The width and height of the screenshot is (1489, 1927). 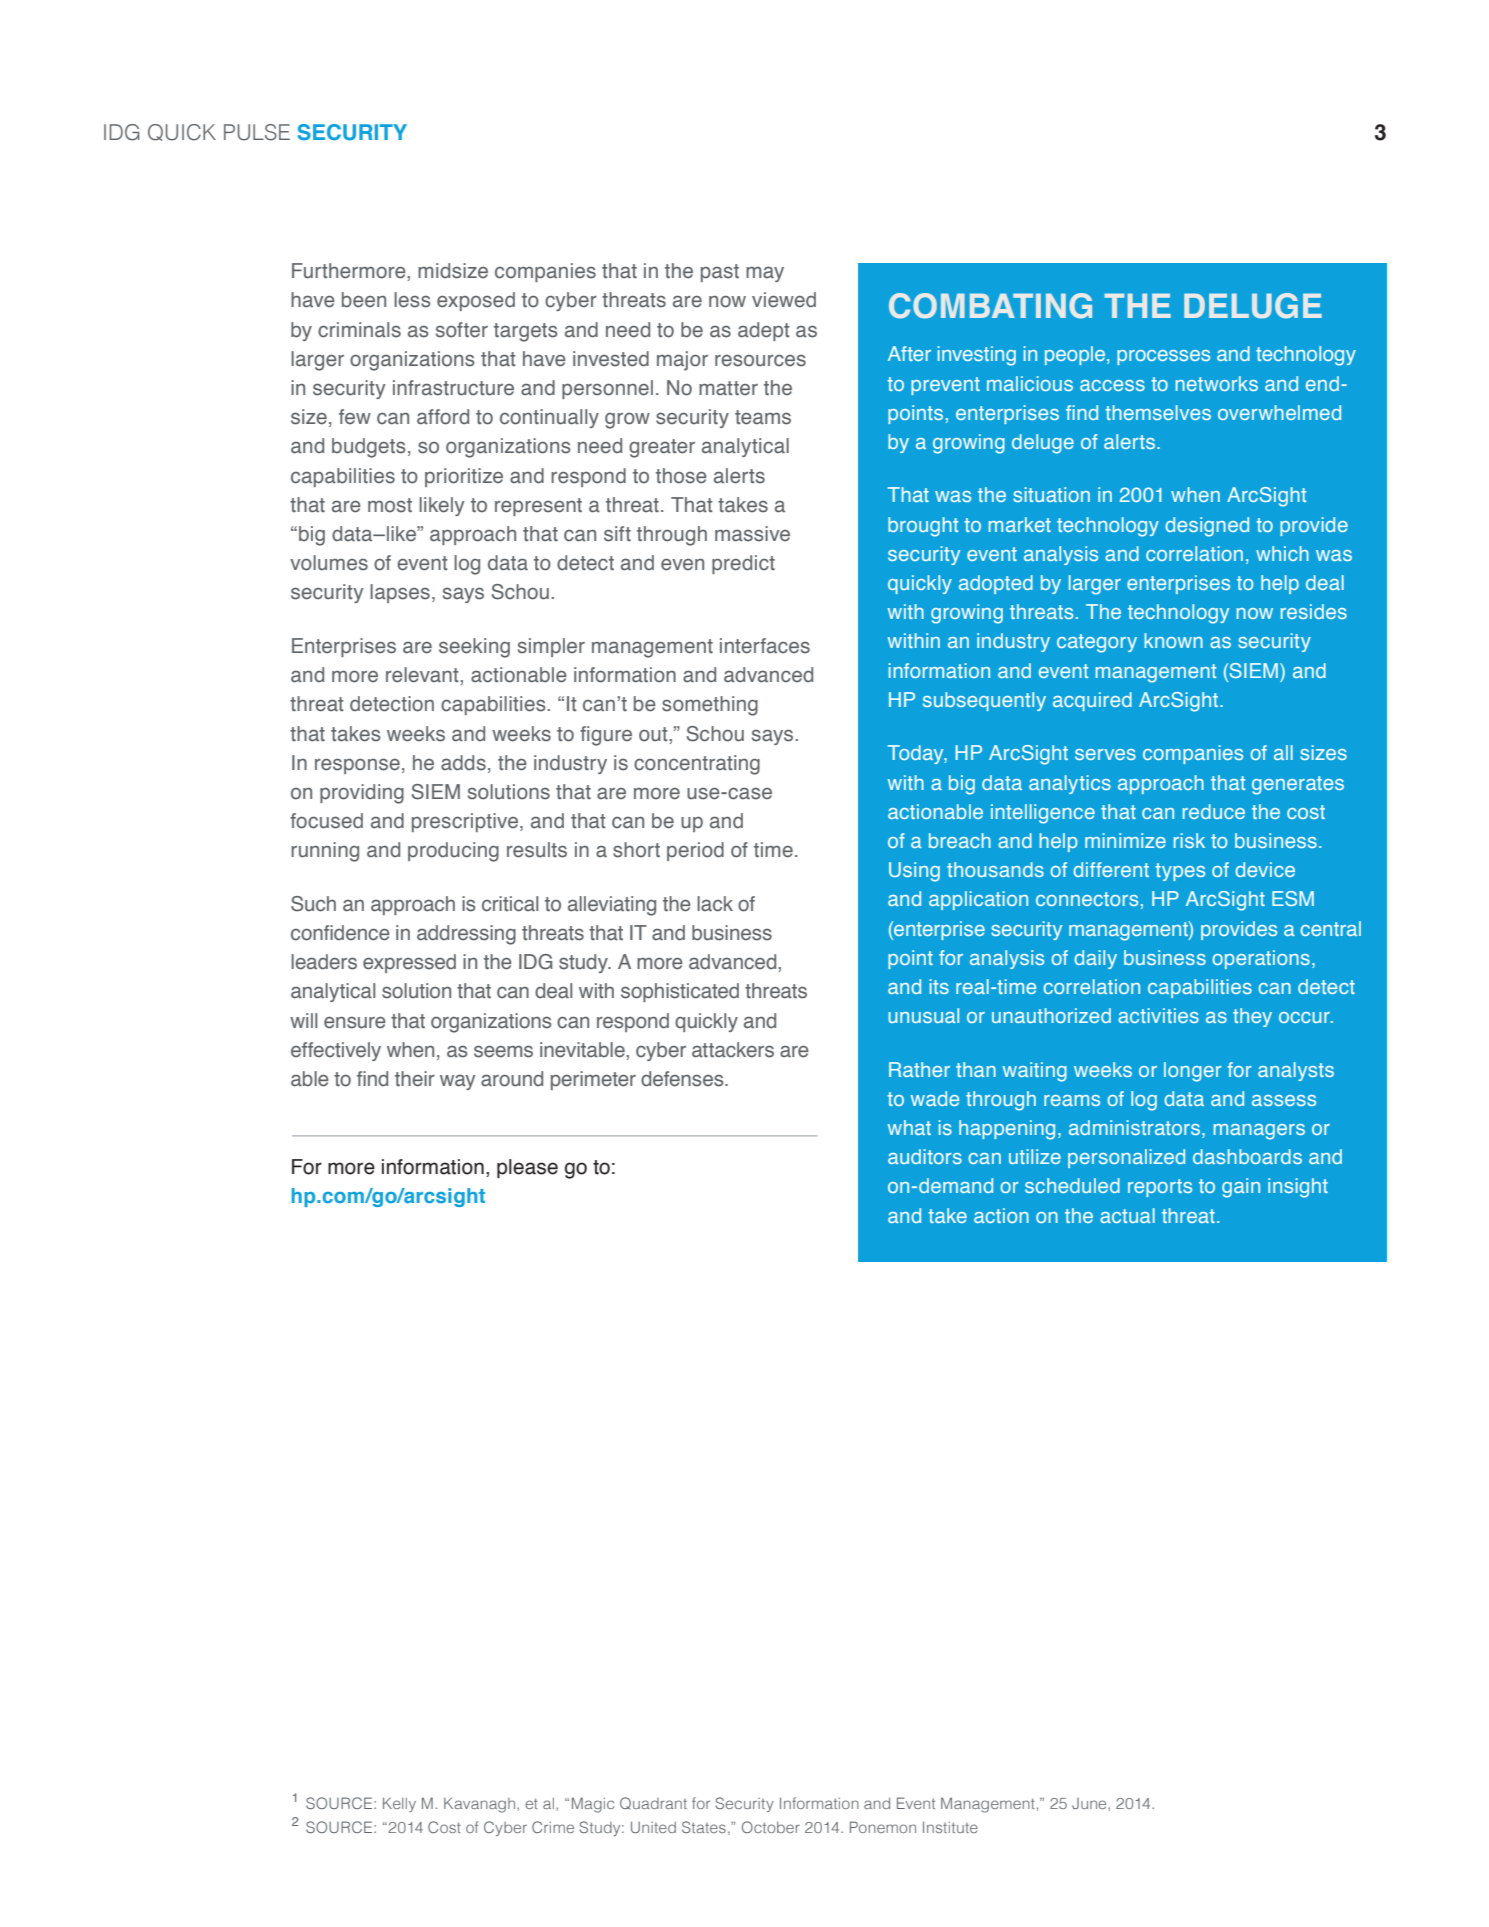 I want to click on Kelly, so click(x=399, y=1804).
